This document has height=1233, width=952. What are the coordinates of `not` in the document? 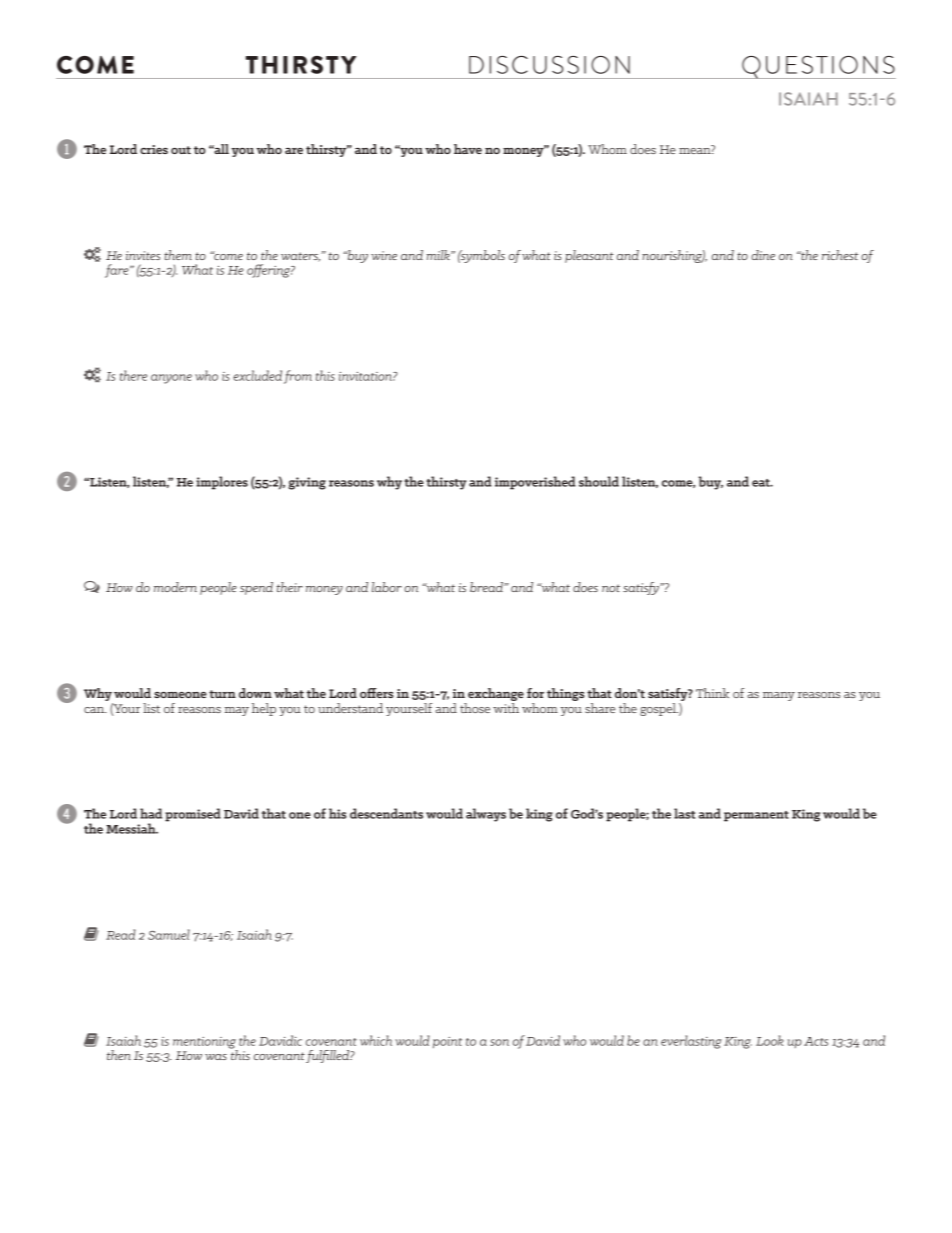 It's located at (611, 588).
